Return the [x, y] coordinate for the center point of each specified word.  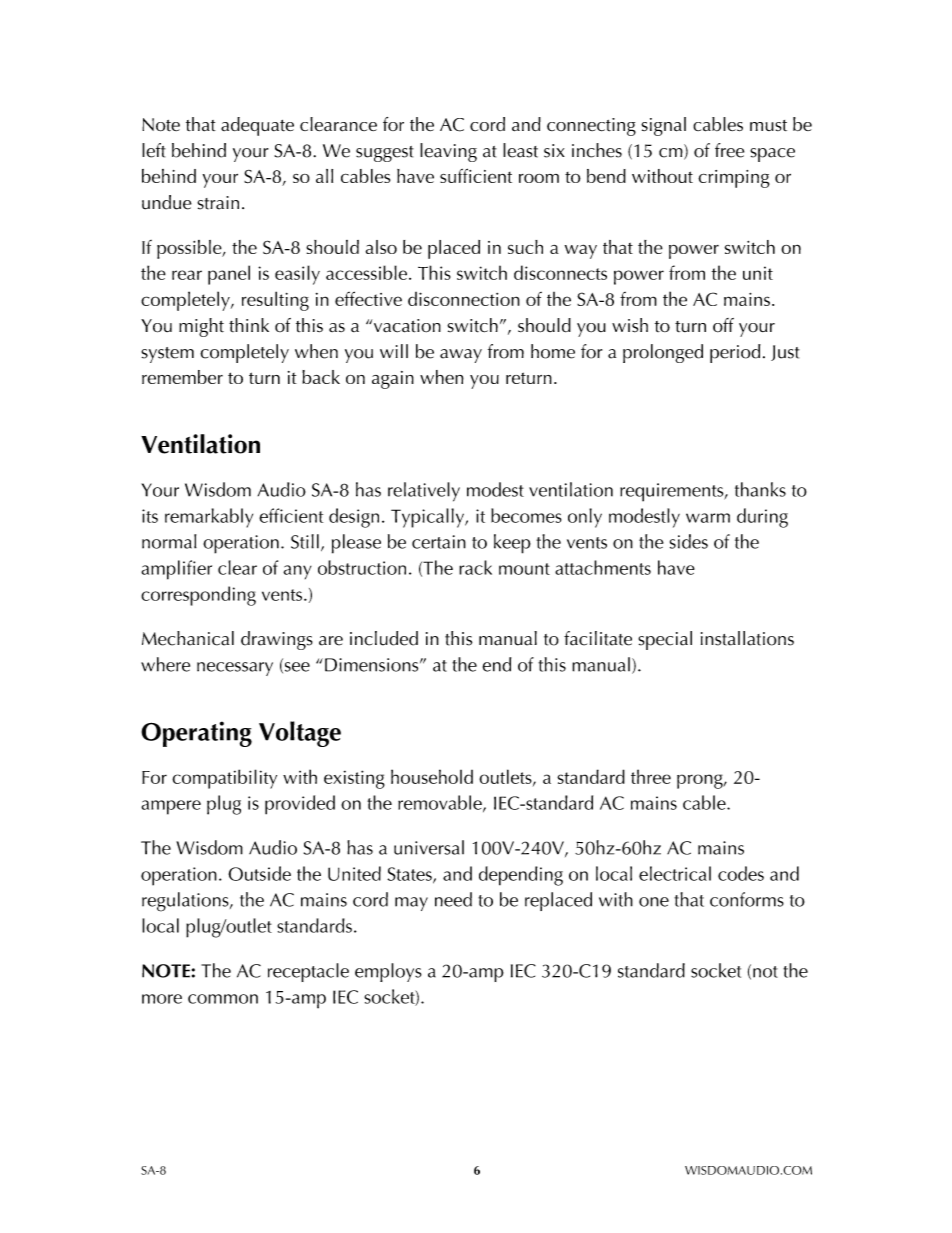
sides [689, 541]
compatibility [224, 779]
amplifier [176, 570]
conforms [747, 899]
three [651, 776]
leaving [448, 152]
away [461, 356]
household [432, 776]
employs [388, 972]
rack [475, 567]
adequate [257, 126]
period [735, 353]
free [729, 150]
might [201, 327]
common [223, 999]
